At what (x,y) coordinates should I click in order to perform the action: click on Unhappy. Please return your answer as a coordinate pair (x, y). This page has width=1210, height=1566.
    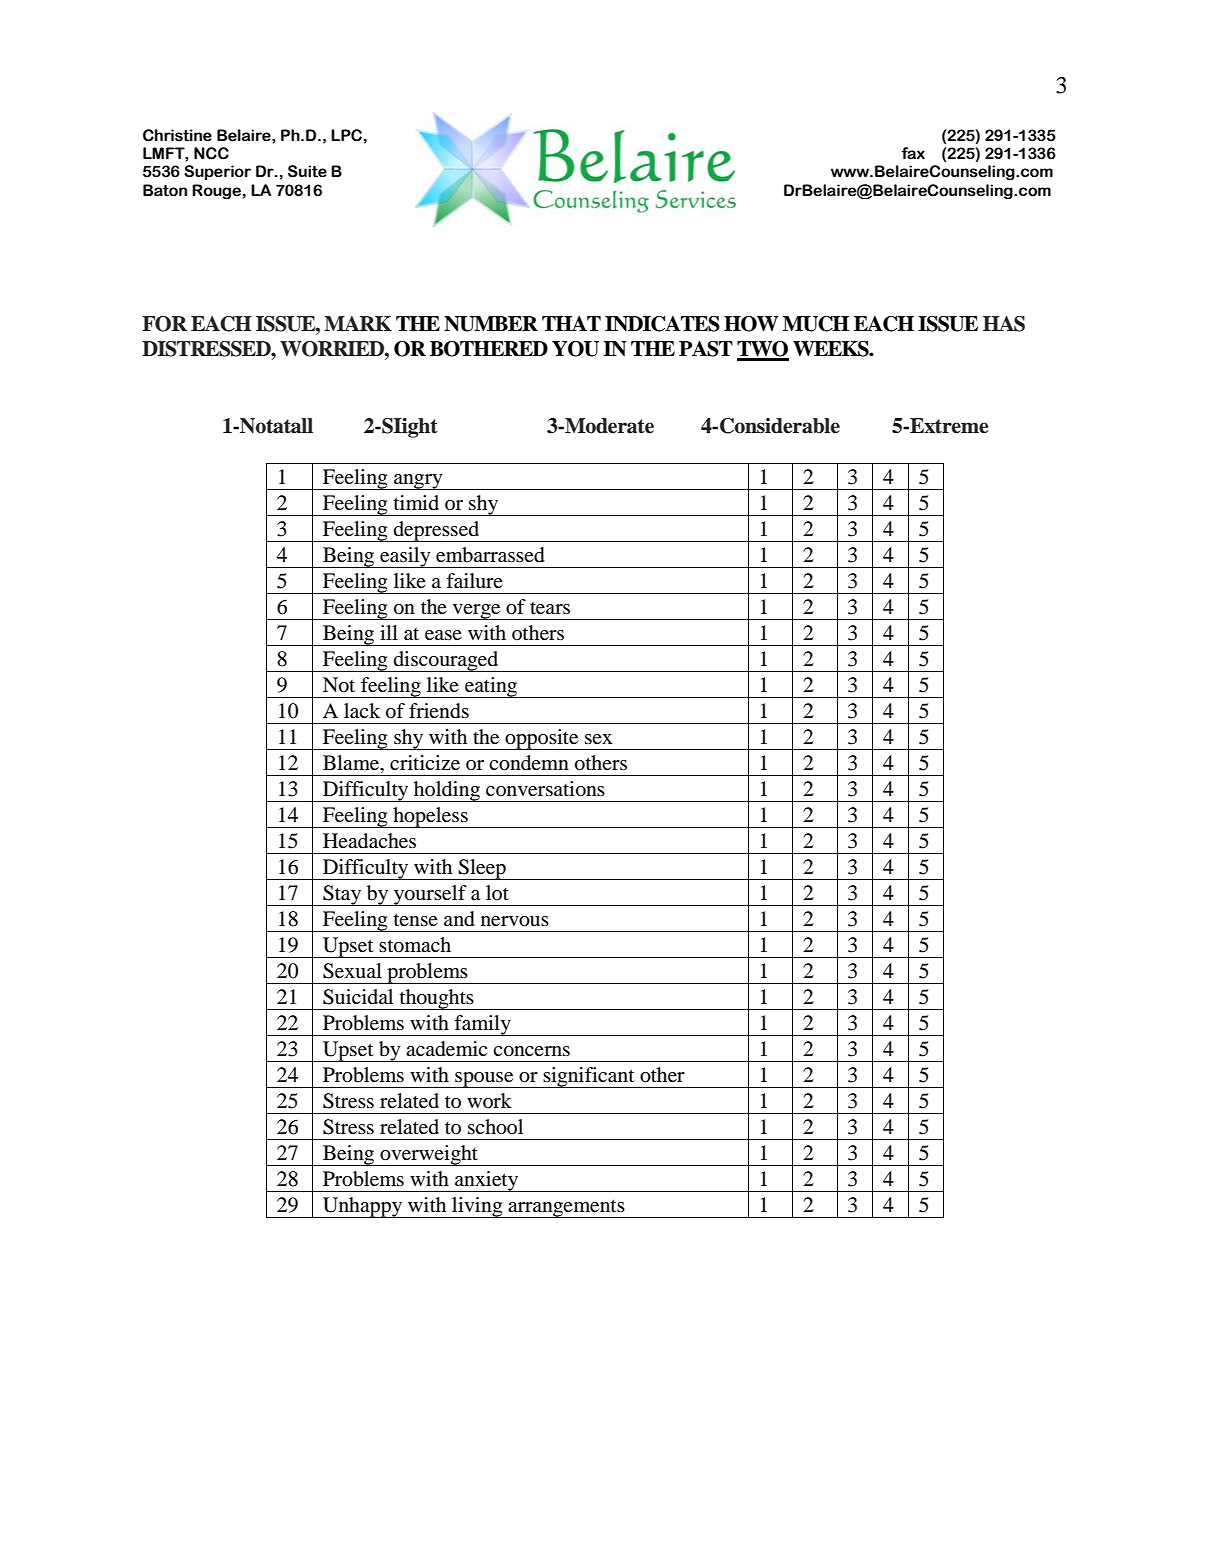
    Looking at the image, I should click on (363, 1207).
